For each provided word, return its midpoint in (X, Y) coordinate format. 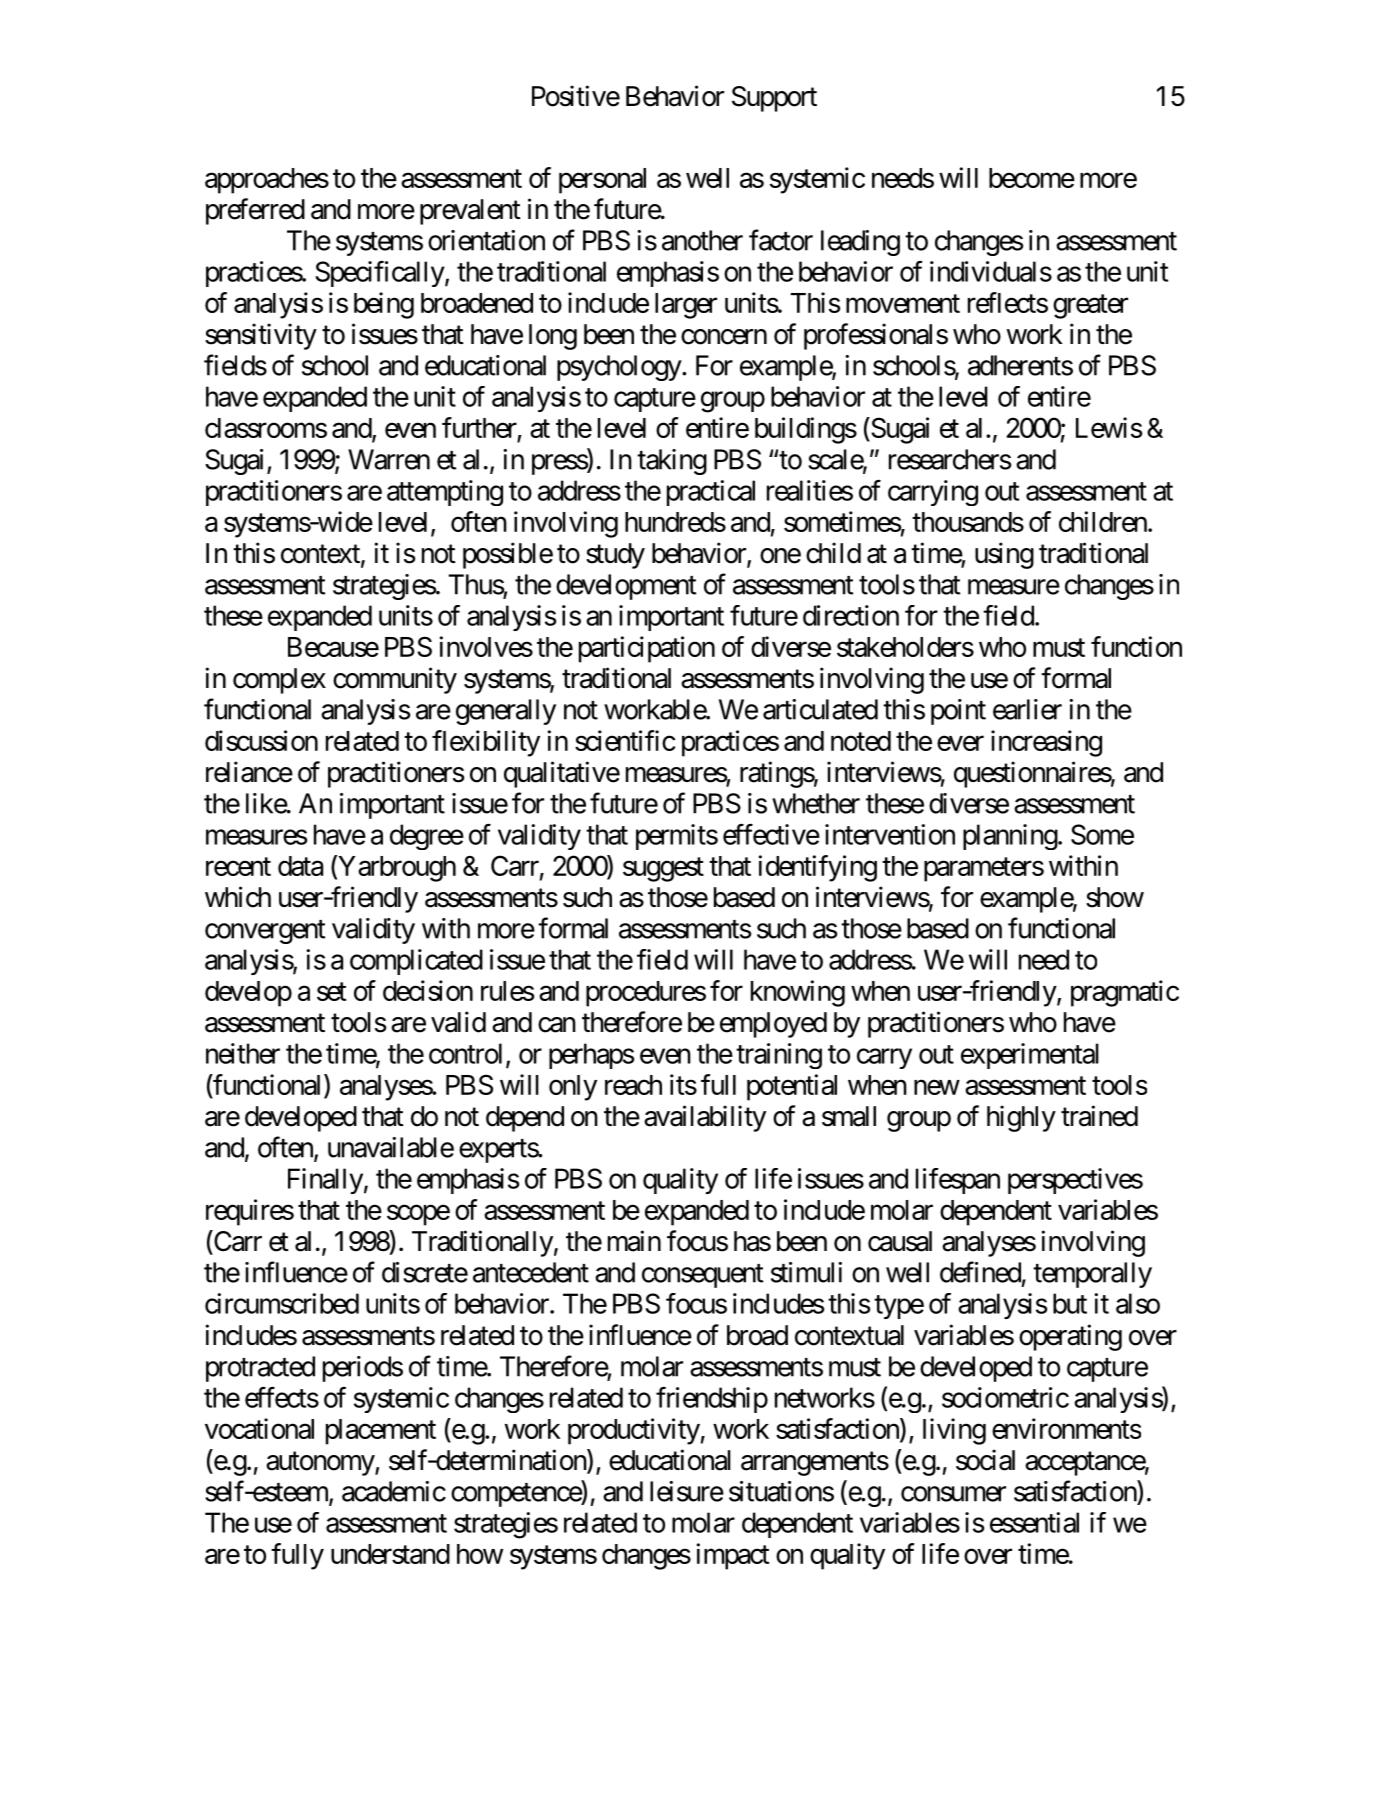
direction (851, 615)
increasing (1046, 743)
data (300, 866)
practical (711, 493)
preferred (255, 211)
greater (1090, 307)
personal (602, 181)
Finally (325, 1181)
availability (705, 1118)
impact (733, 1556)
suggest (663, 870)
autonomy (321, 1464)
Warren (389, 459)
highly (1021, 1118)
